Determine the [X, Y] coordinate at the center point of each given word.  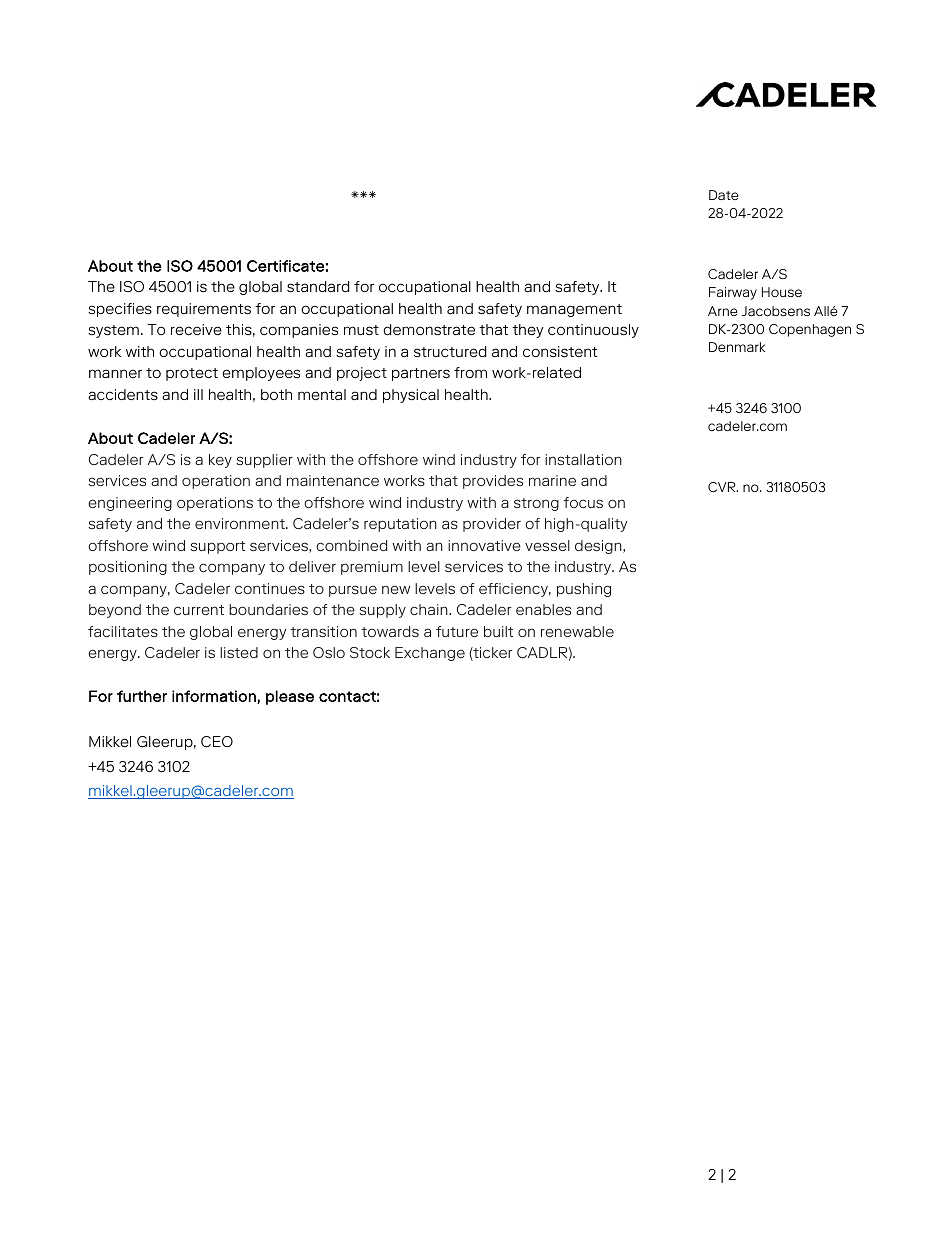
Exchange [430, 654]
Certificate [285, 266]
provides [493, 482]
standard [318, 287]
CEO [217, 742]
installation [583, 459]
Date [724, 195]
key [220, 461]
